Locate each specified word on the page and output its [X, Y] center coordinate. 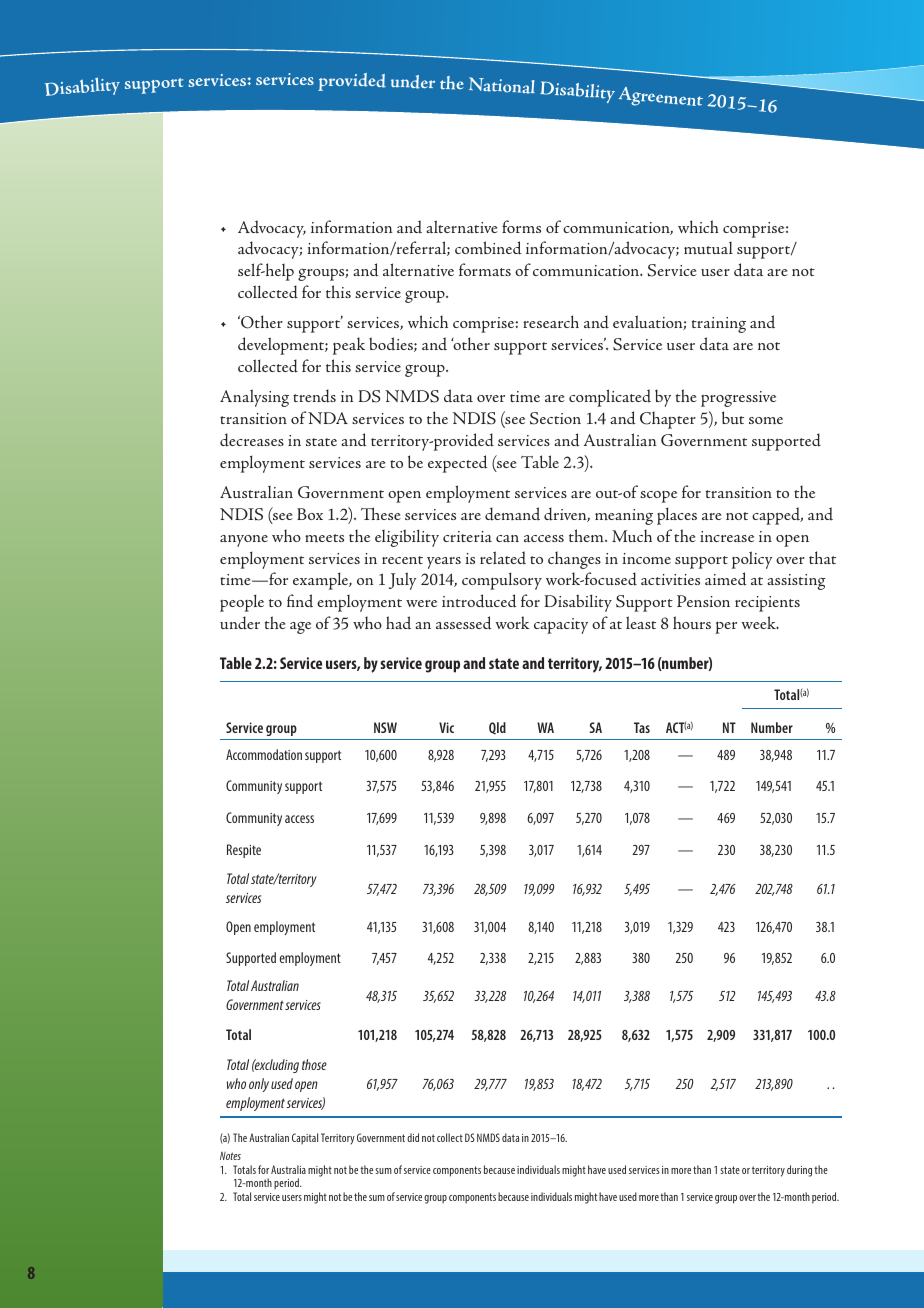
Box [310, 514]
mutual [708, 248]
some [766, 420]
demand [512, 514]
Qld [497, 728]
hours [692, 622]
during [799, 1171]
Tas [642, 727]
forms [521, 226]
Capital [305, 1139]
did [413, 1137]
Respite [244, 851]
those [314, 1064]
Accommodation [264, 754]
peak [349, 346]
